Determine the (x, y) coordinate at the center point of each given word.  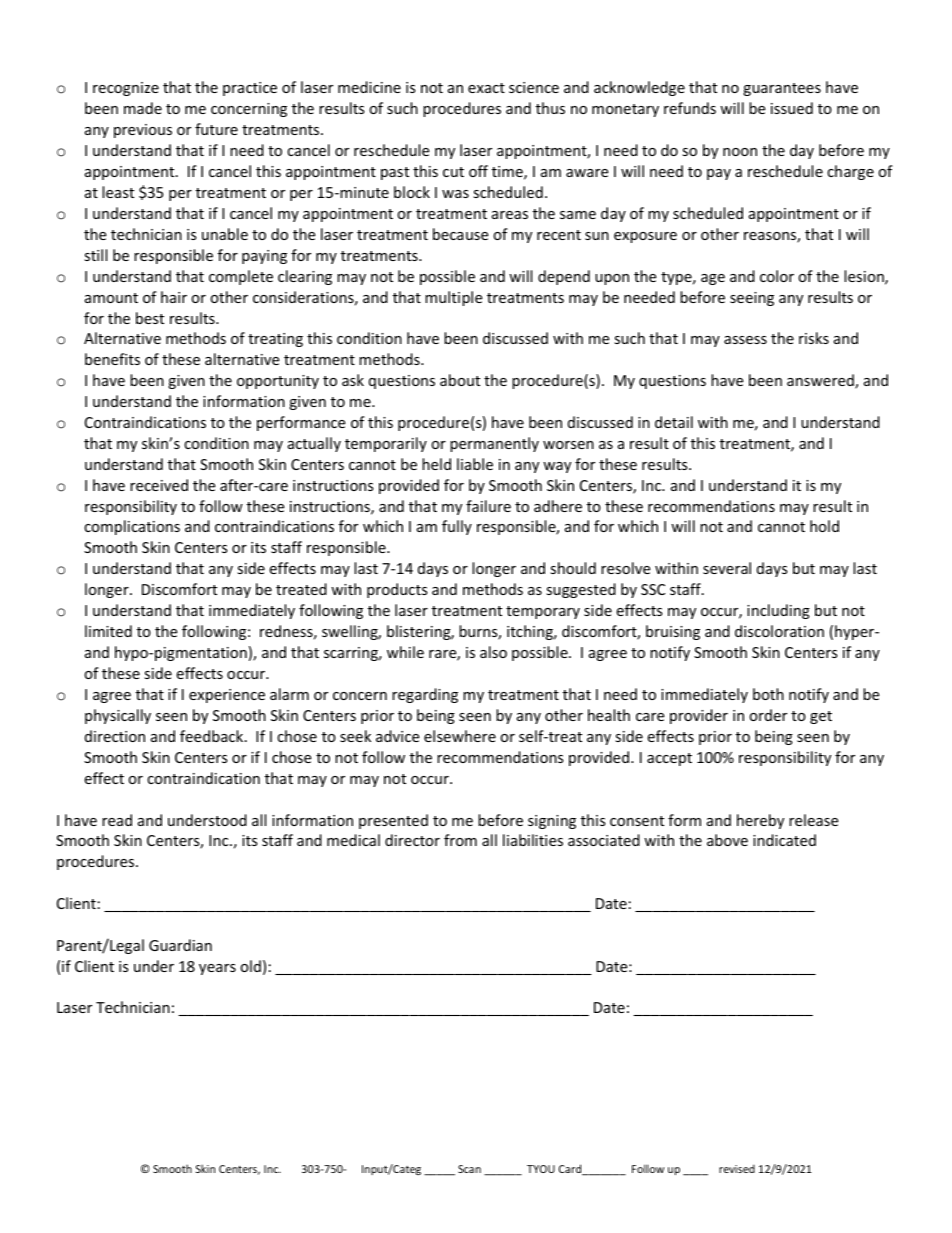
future (216, 129)
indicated (784, 840)
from (460, 840)
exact (486, 88)
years (217, 969)
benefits (112, 359)
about (460, 380)
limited (108, 631)
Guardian (180, 945)
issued (792, 108)
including (778, 611)
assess (745, 340)
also (493, 652)
